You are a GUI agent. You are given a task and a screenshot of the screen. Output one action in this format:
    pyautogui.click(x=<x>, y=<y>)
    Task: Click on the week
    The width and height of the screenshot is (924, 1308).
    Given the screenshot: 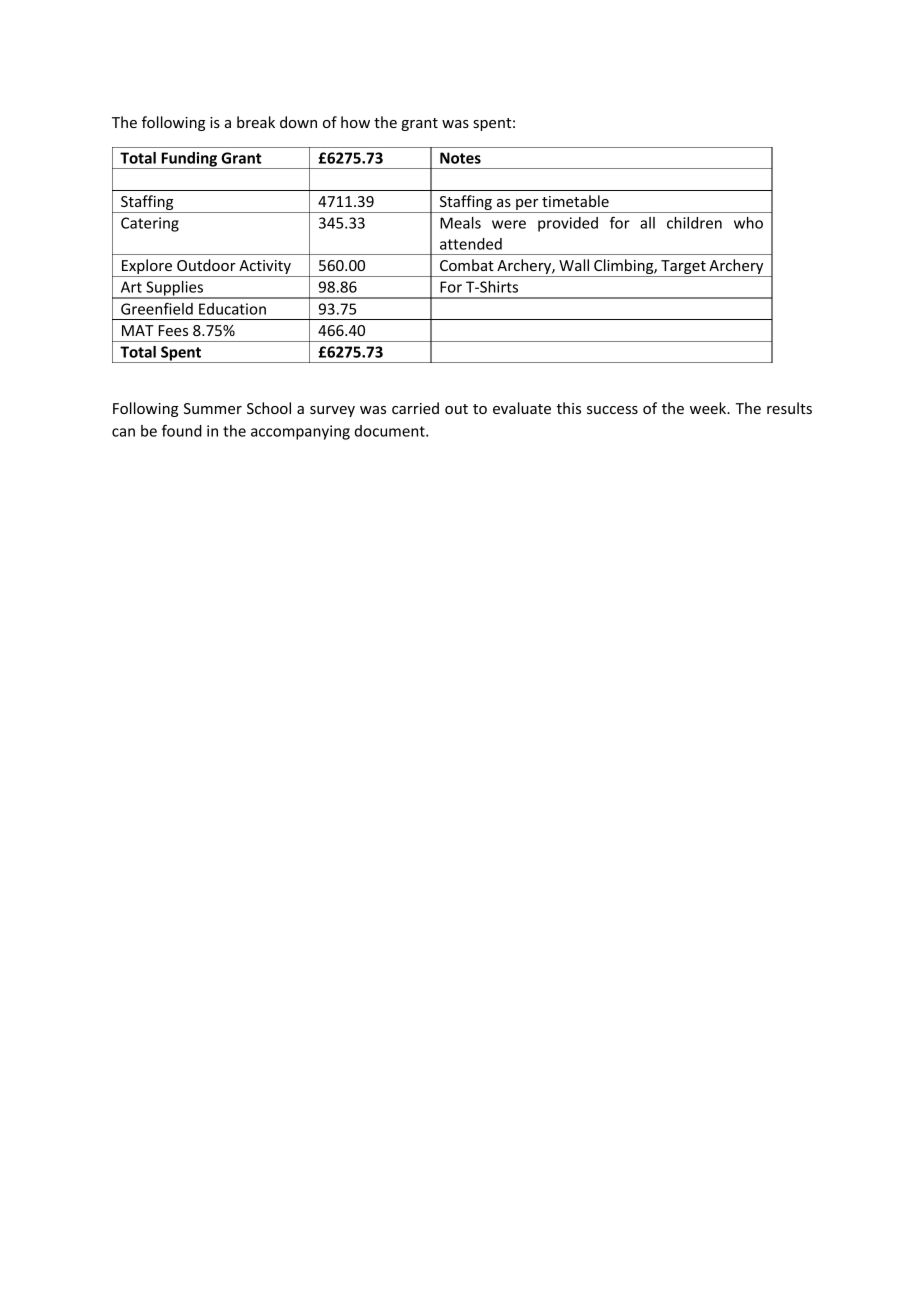 What is the action you would take?
    pyautogui.click(x=709, y=408)
